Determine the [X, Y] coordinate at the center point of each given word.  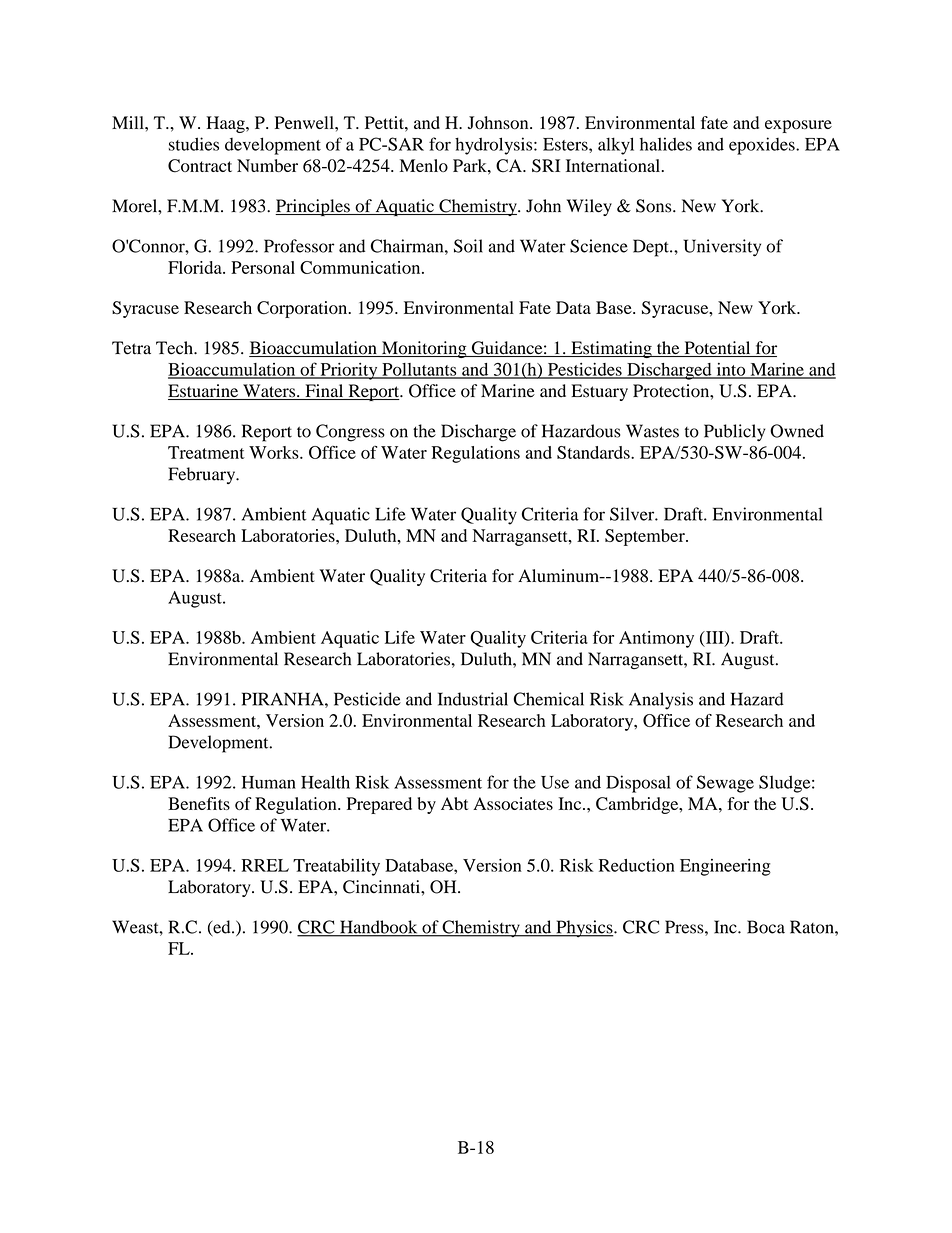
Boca [766, 927]
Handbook [379, 928]
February [203, 475]
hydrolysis [495, 146]
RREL [265, 865]
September [646, 537]
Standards [594, 452]
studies [194, 144]
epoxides [763, 146]
